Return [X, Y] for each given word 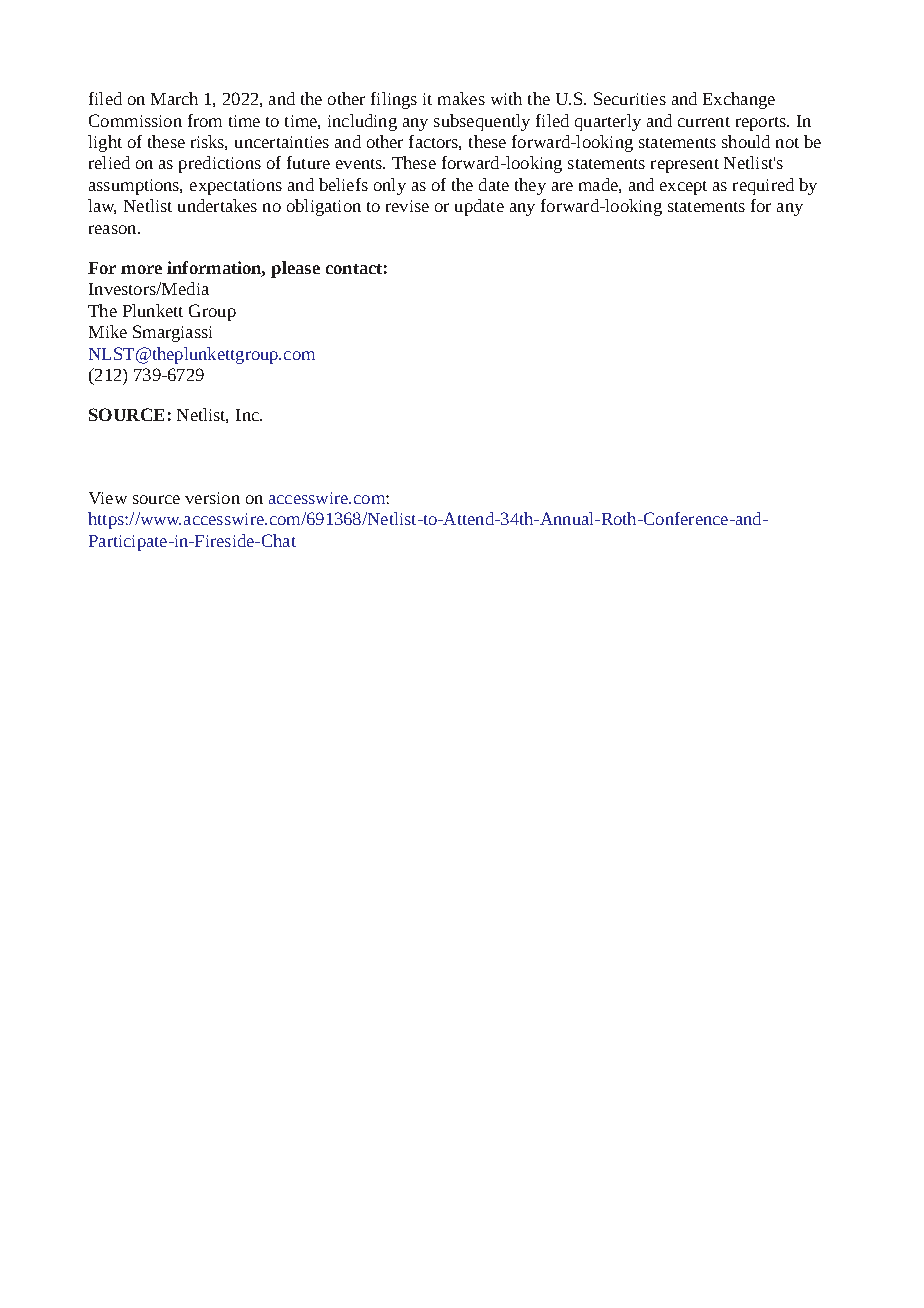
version [212, 498]
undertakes [217, 205]
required [763, 186]
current [704, 122]
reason [114, 229]
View [108, 498]
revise [407, 206]
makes [461, 98]
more [141, 269]
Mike [108, 331]
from [205, 120]
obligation [324, 207]
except [683, 188]
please [295, 269]
